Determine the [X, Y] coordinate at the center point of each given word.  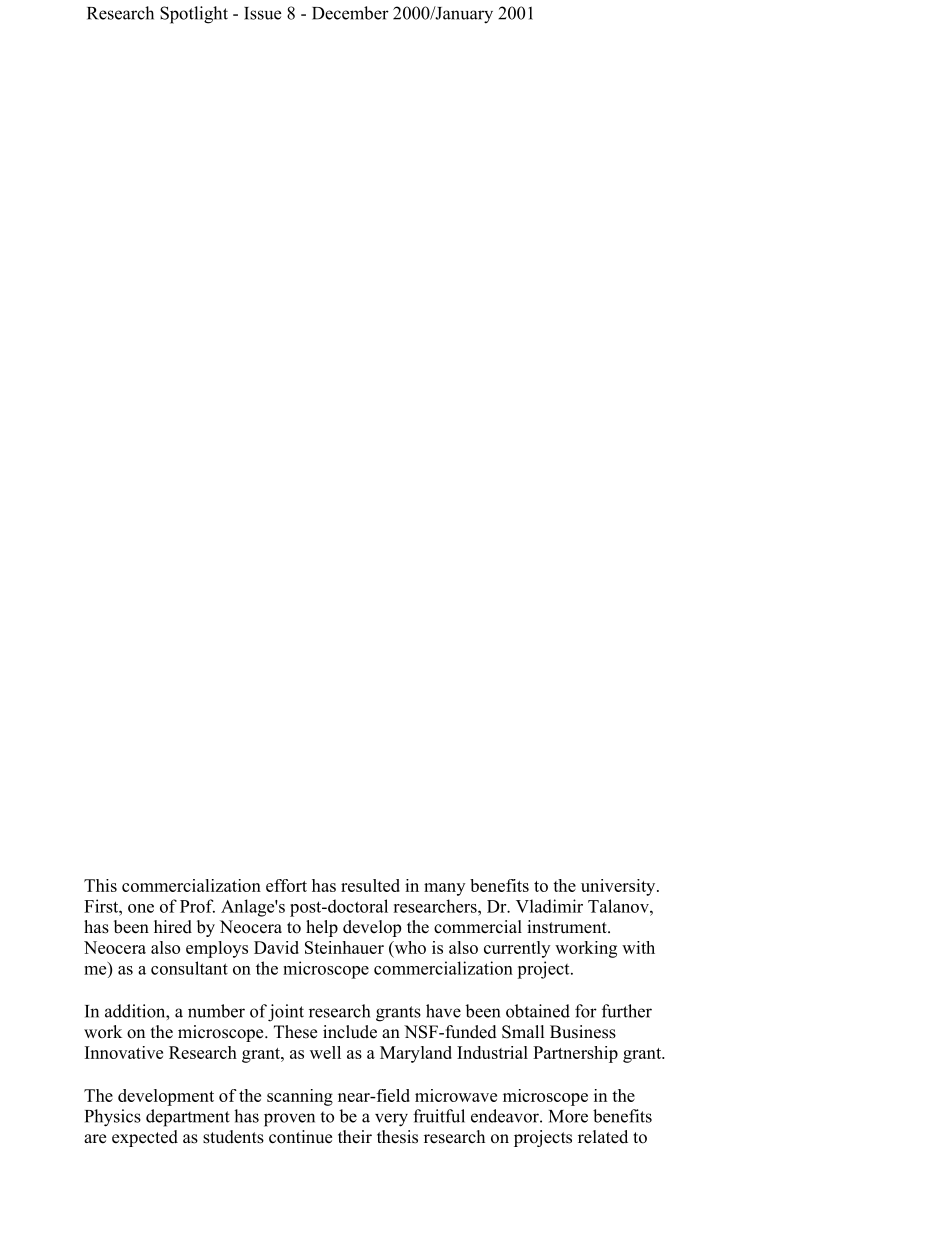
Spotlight [194, 15]
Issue [262, 13]
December [350, 13]
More [568, 1116]
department [188, 1118]
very [391, 1120]
